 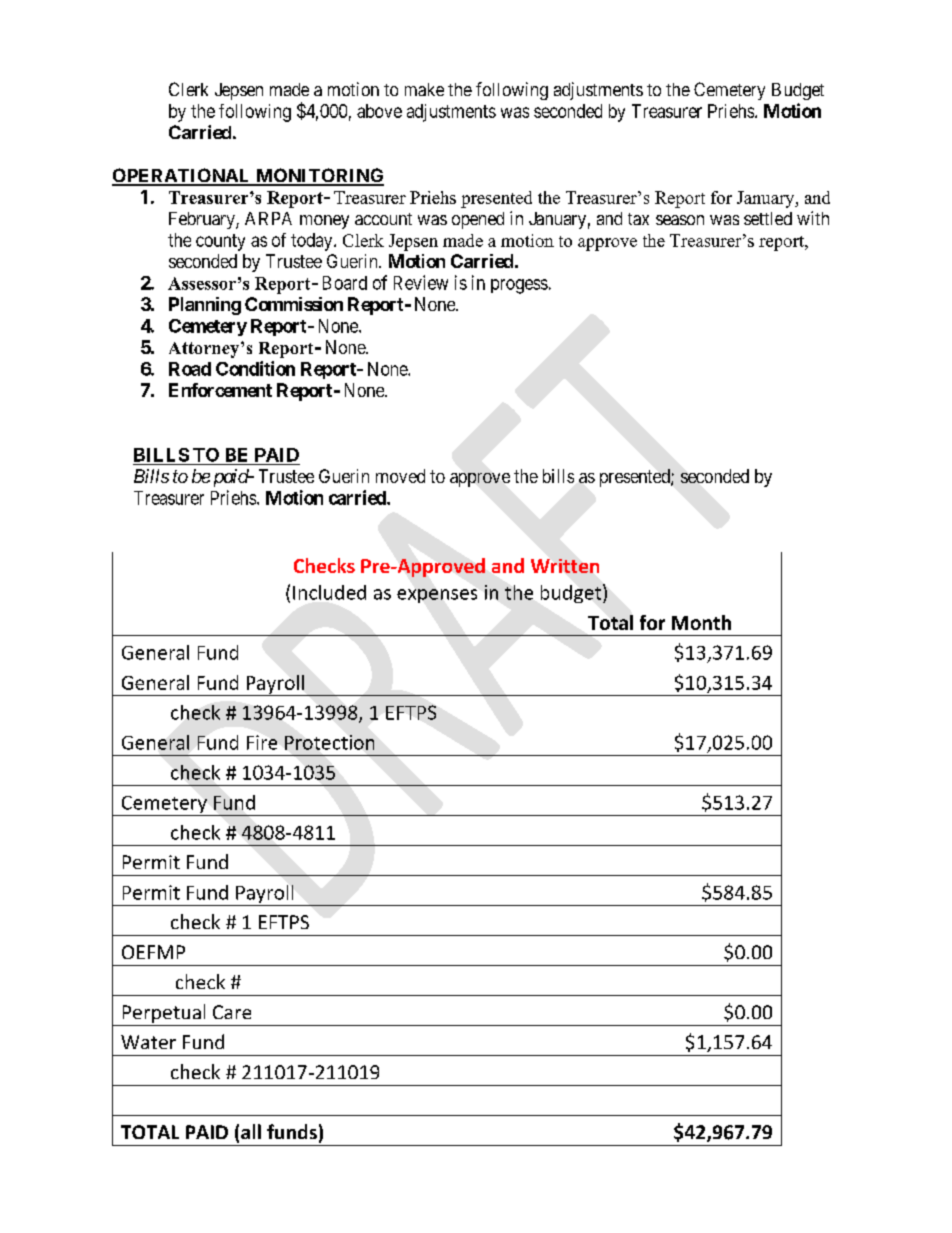 What do you see at coordinates (232, 1012) in the screenshot?
I see `Care` at bounding box center [232, 1012].
